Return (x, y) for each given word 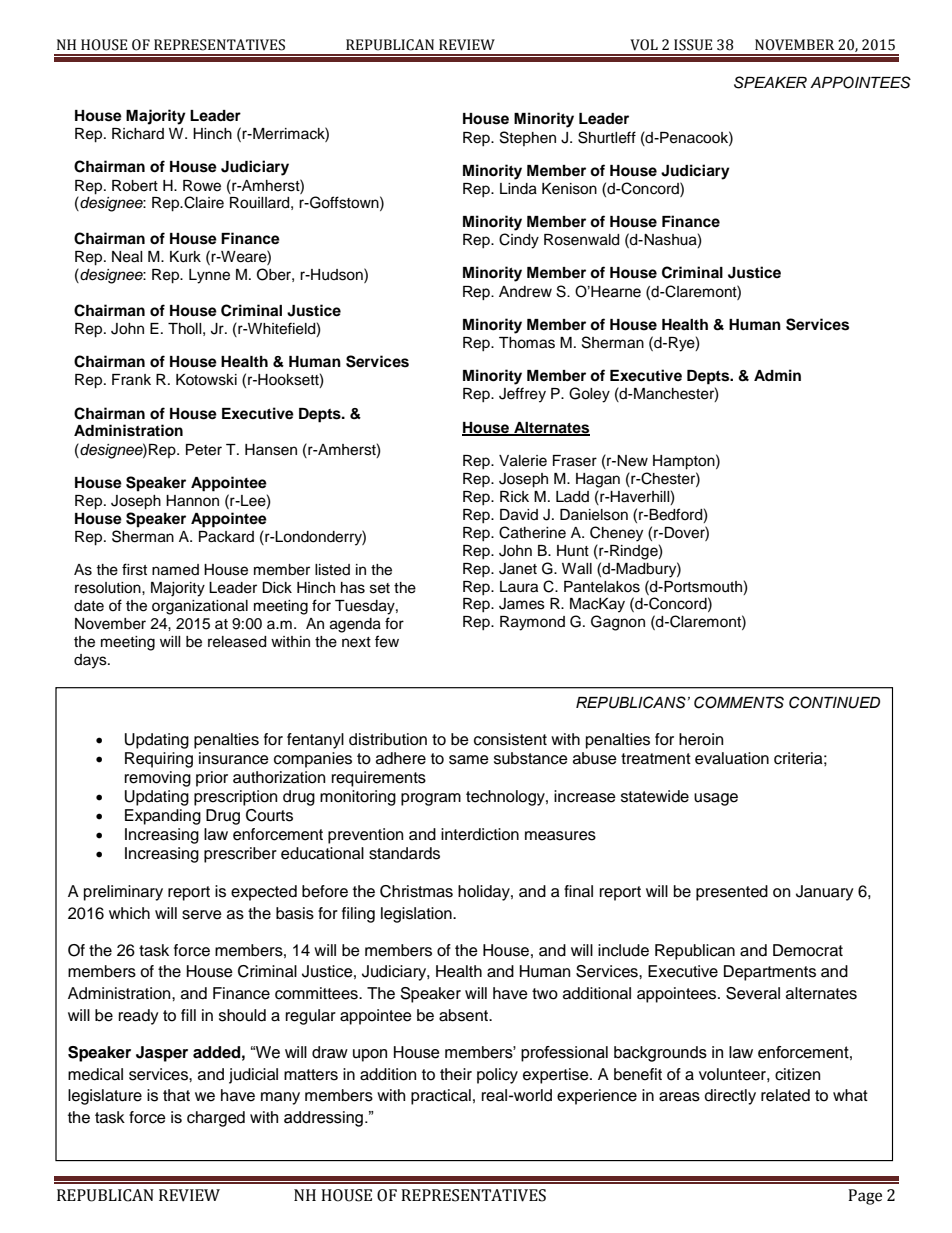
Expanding (163, 817)
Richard (138, 134)
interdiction (480, 834)
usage (716, 799)
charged (216, 1119)
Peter (204, 450)
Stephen (528, 138)
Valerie (523, 461)
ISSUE (693, 45)
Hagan (598, 480)
